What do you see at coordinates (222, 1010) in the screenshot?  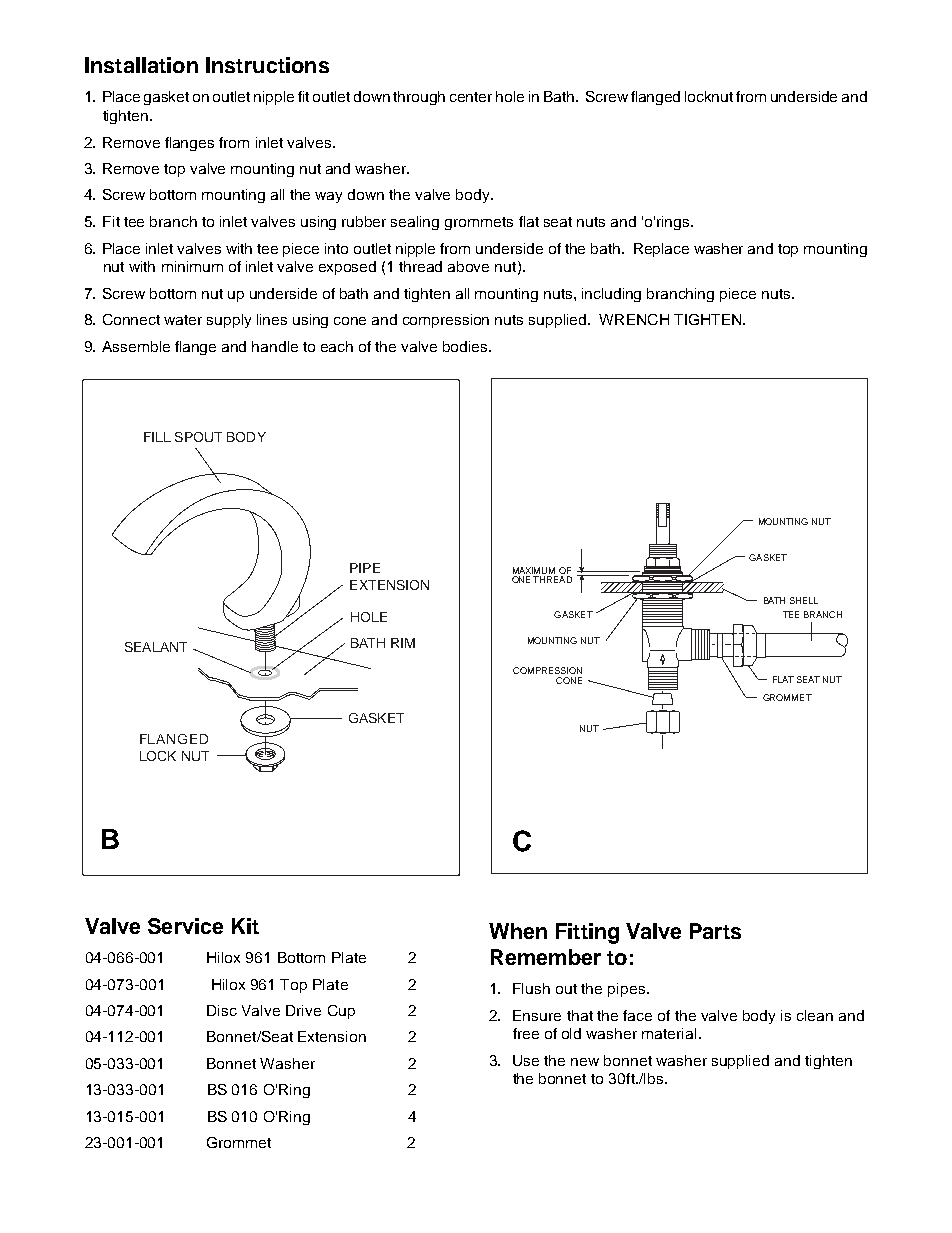 I see `Disc` at bounding box center [222, 1010].
